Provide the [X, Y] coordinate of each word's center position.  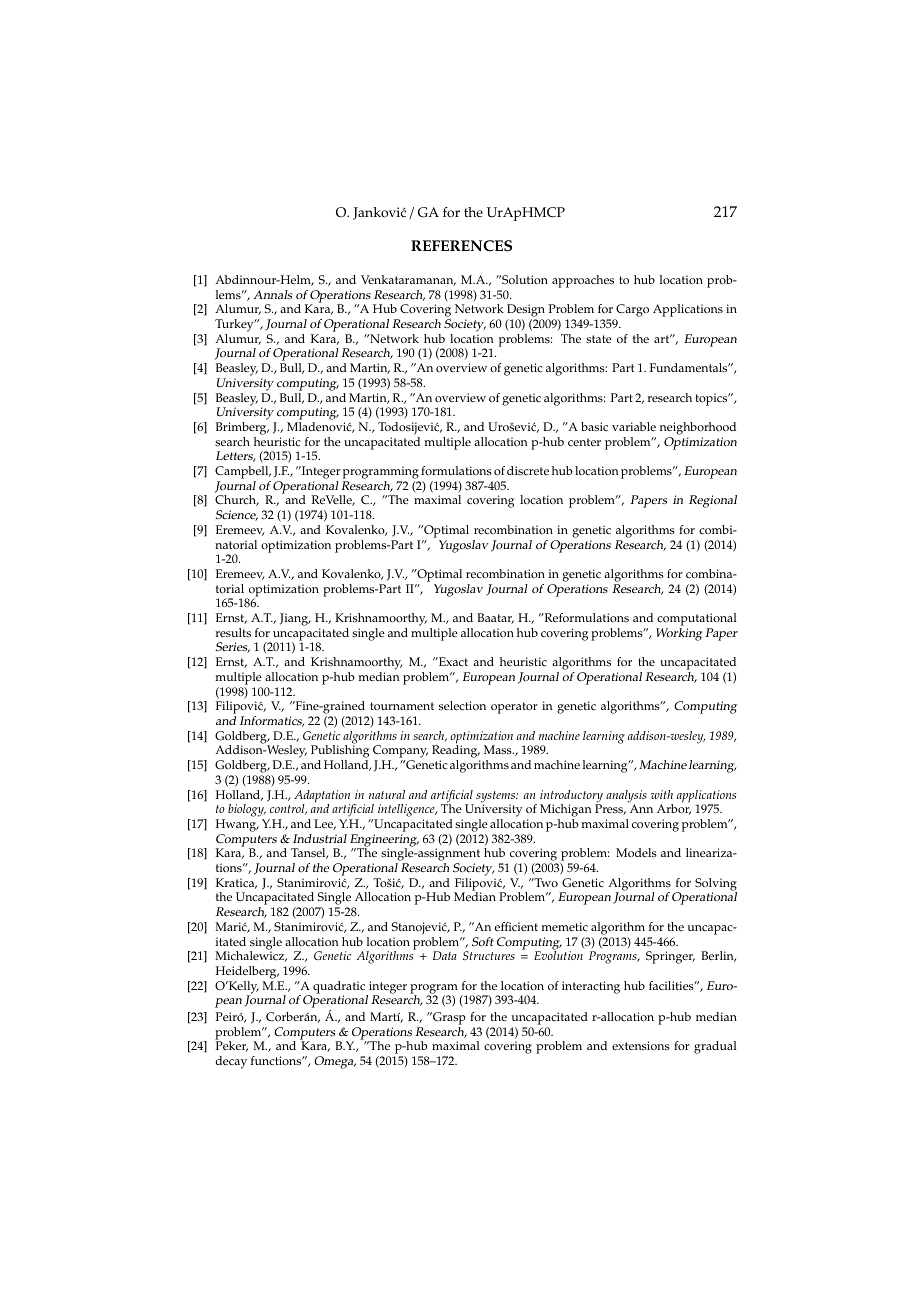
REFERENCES [461, 246]
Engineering [384, 841]
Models [636, 853]
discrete [528, 471]
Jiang [295, 619]
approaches [583, 281]
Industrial [320, 838]
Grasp [448, 1018]
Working [679, 634]
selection [462, 706]
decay [231, 1062]
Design [526, 312]
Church [236, 500]
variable [634, 426]
